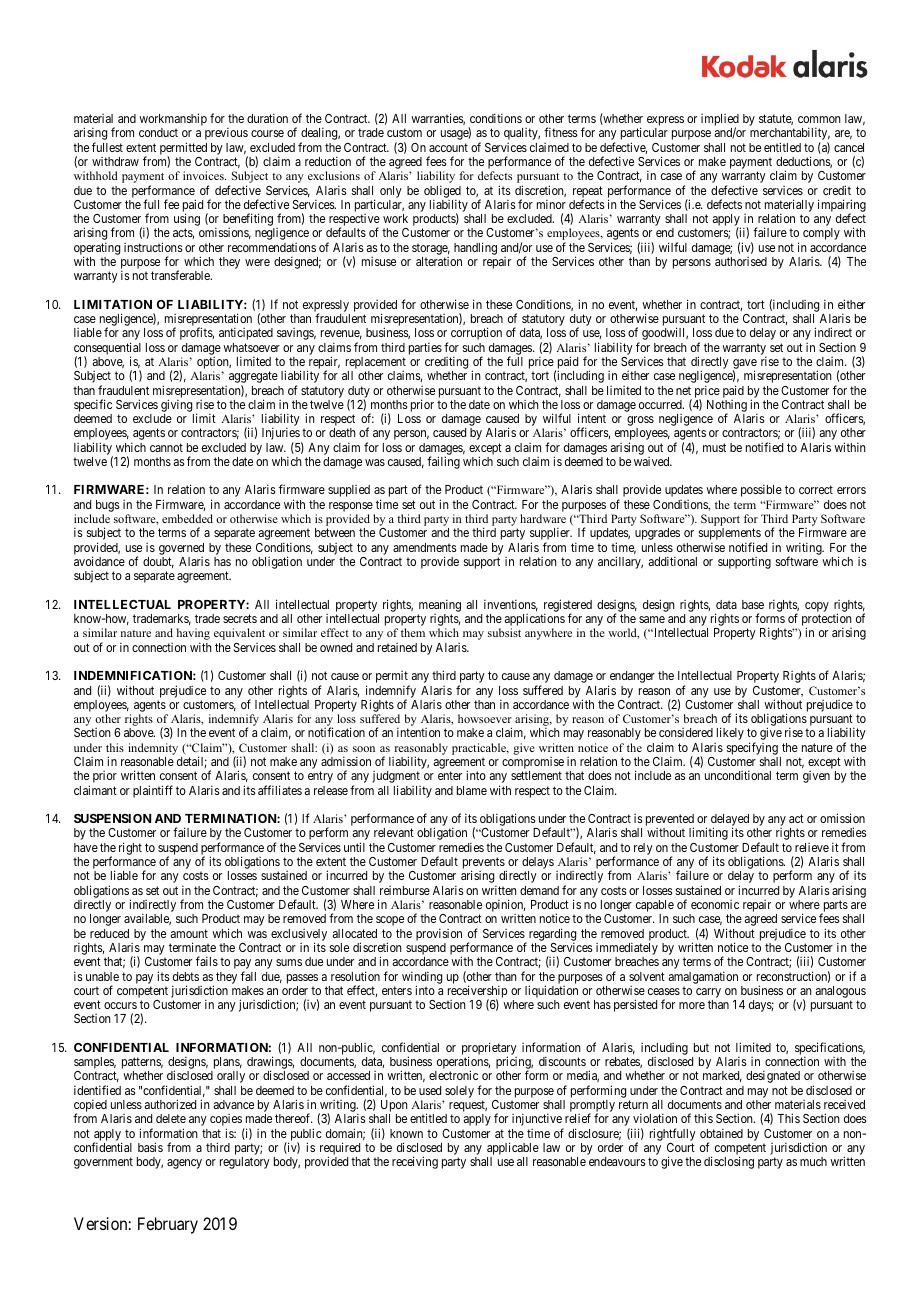 Image resolution: width=924 pixels, height=1308 pixels. Describe the element at coordinates (720, 121) in the document. I see `implied` at that location.
